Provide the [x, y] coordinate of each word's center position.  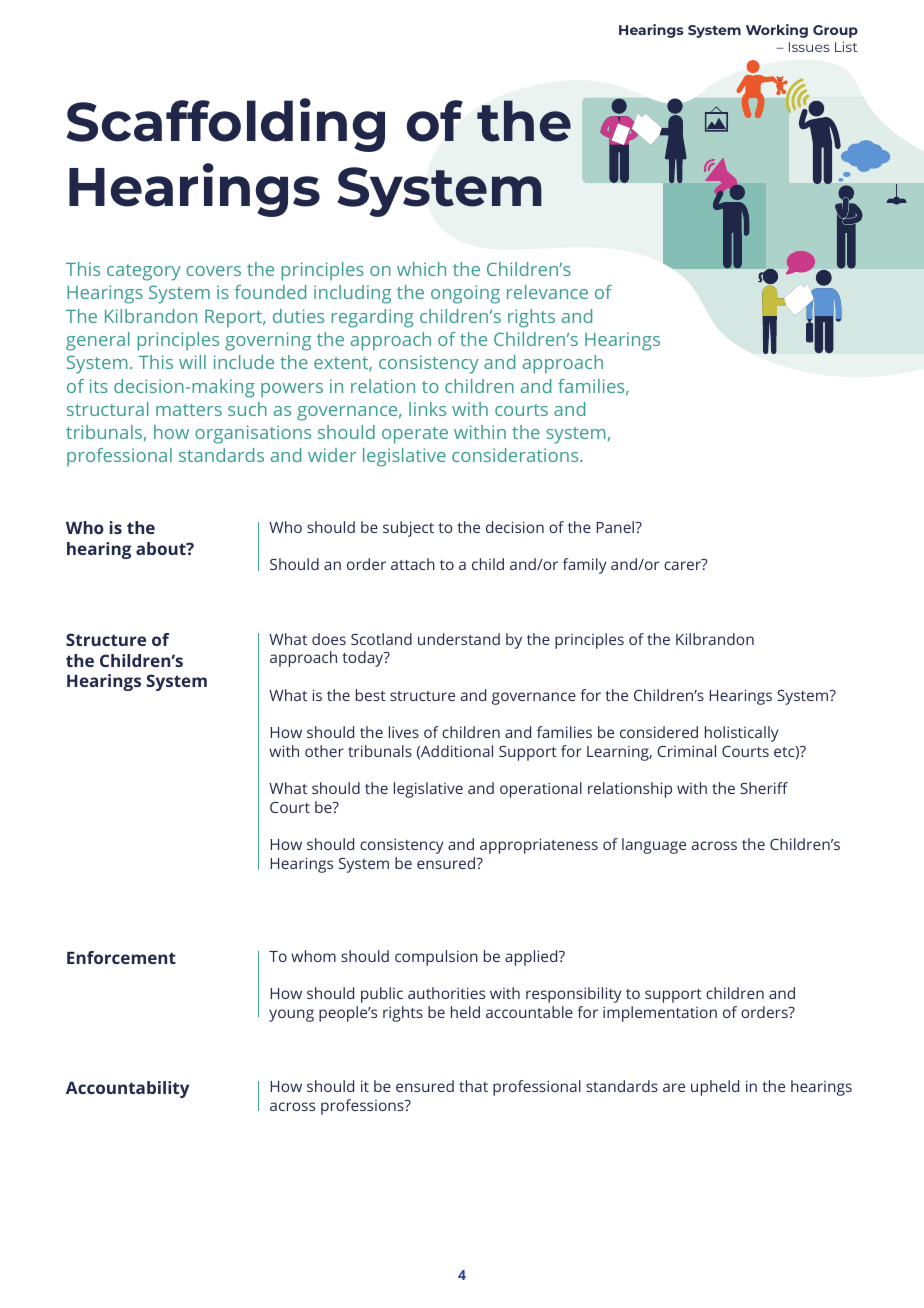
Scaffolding [226, 125]
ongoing [465, 294]
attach [413, 564]
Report [235, 319]
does [329, 639]
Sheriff [764, 788]
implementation [660, 1014]
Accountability [127, 1089]
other [324, 751]
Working [777, 31]
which [421, 269]
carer [682, 565]
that [473, 1086]
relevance [547, 292]
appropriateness [539, 846]
